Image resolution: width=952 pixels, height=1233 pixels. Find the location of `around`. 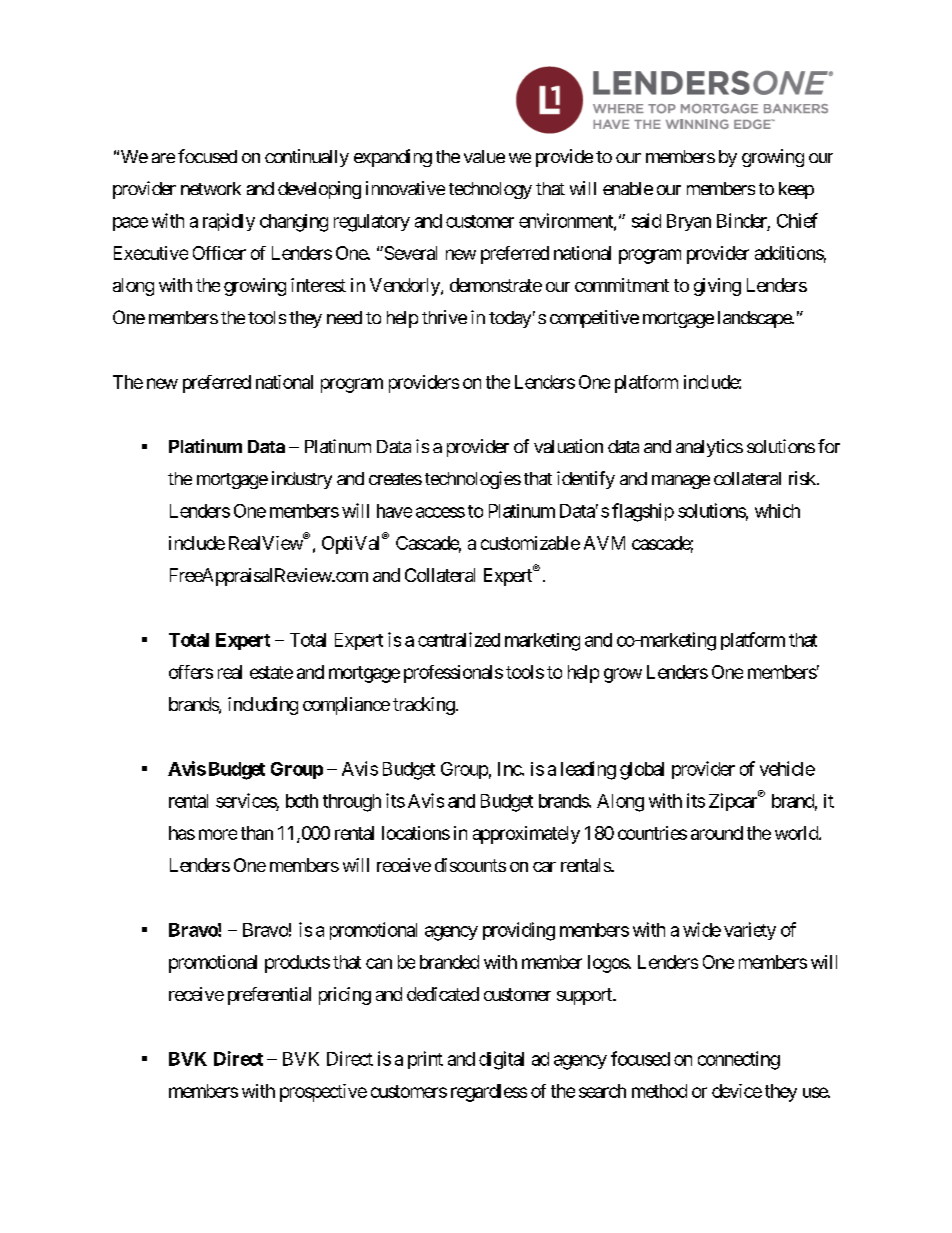

around is located at coordinates (717, 833).
